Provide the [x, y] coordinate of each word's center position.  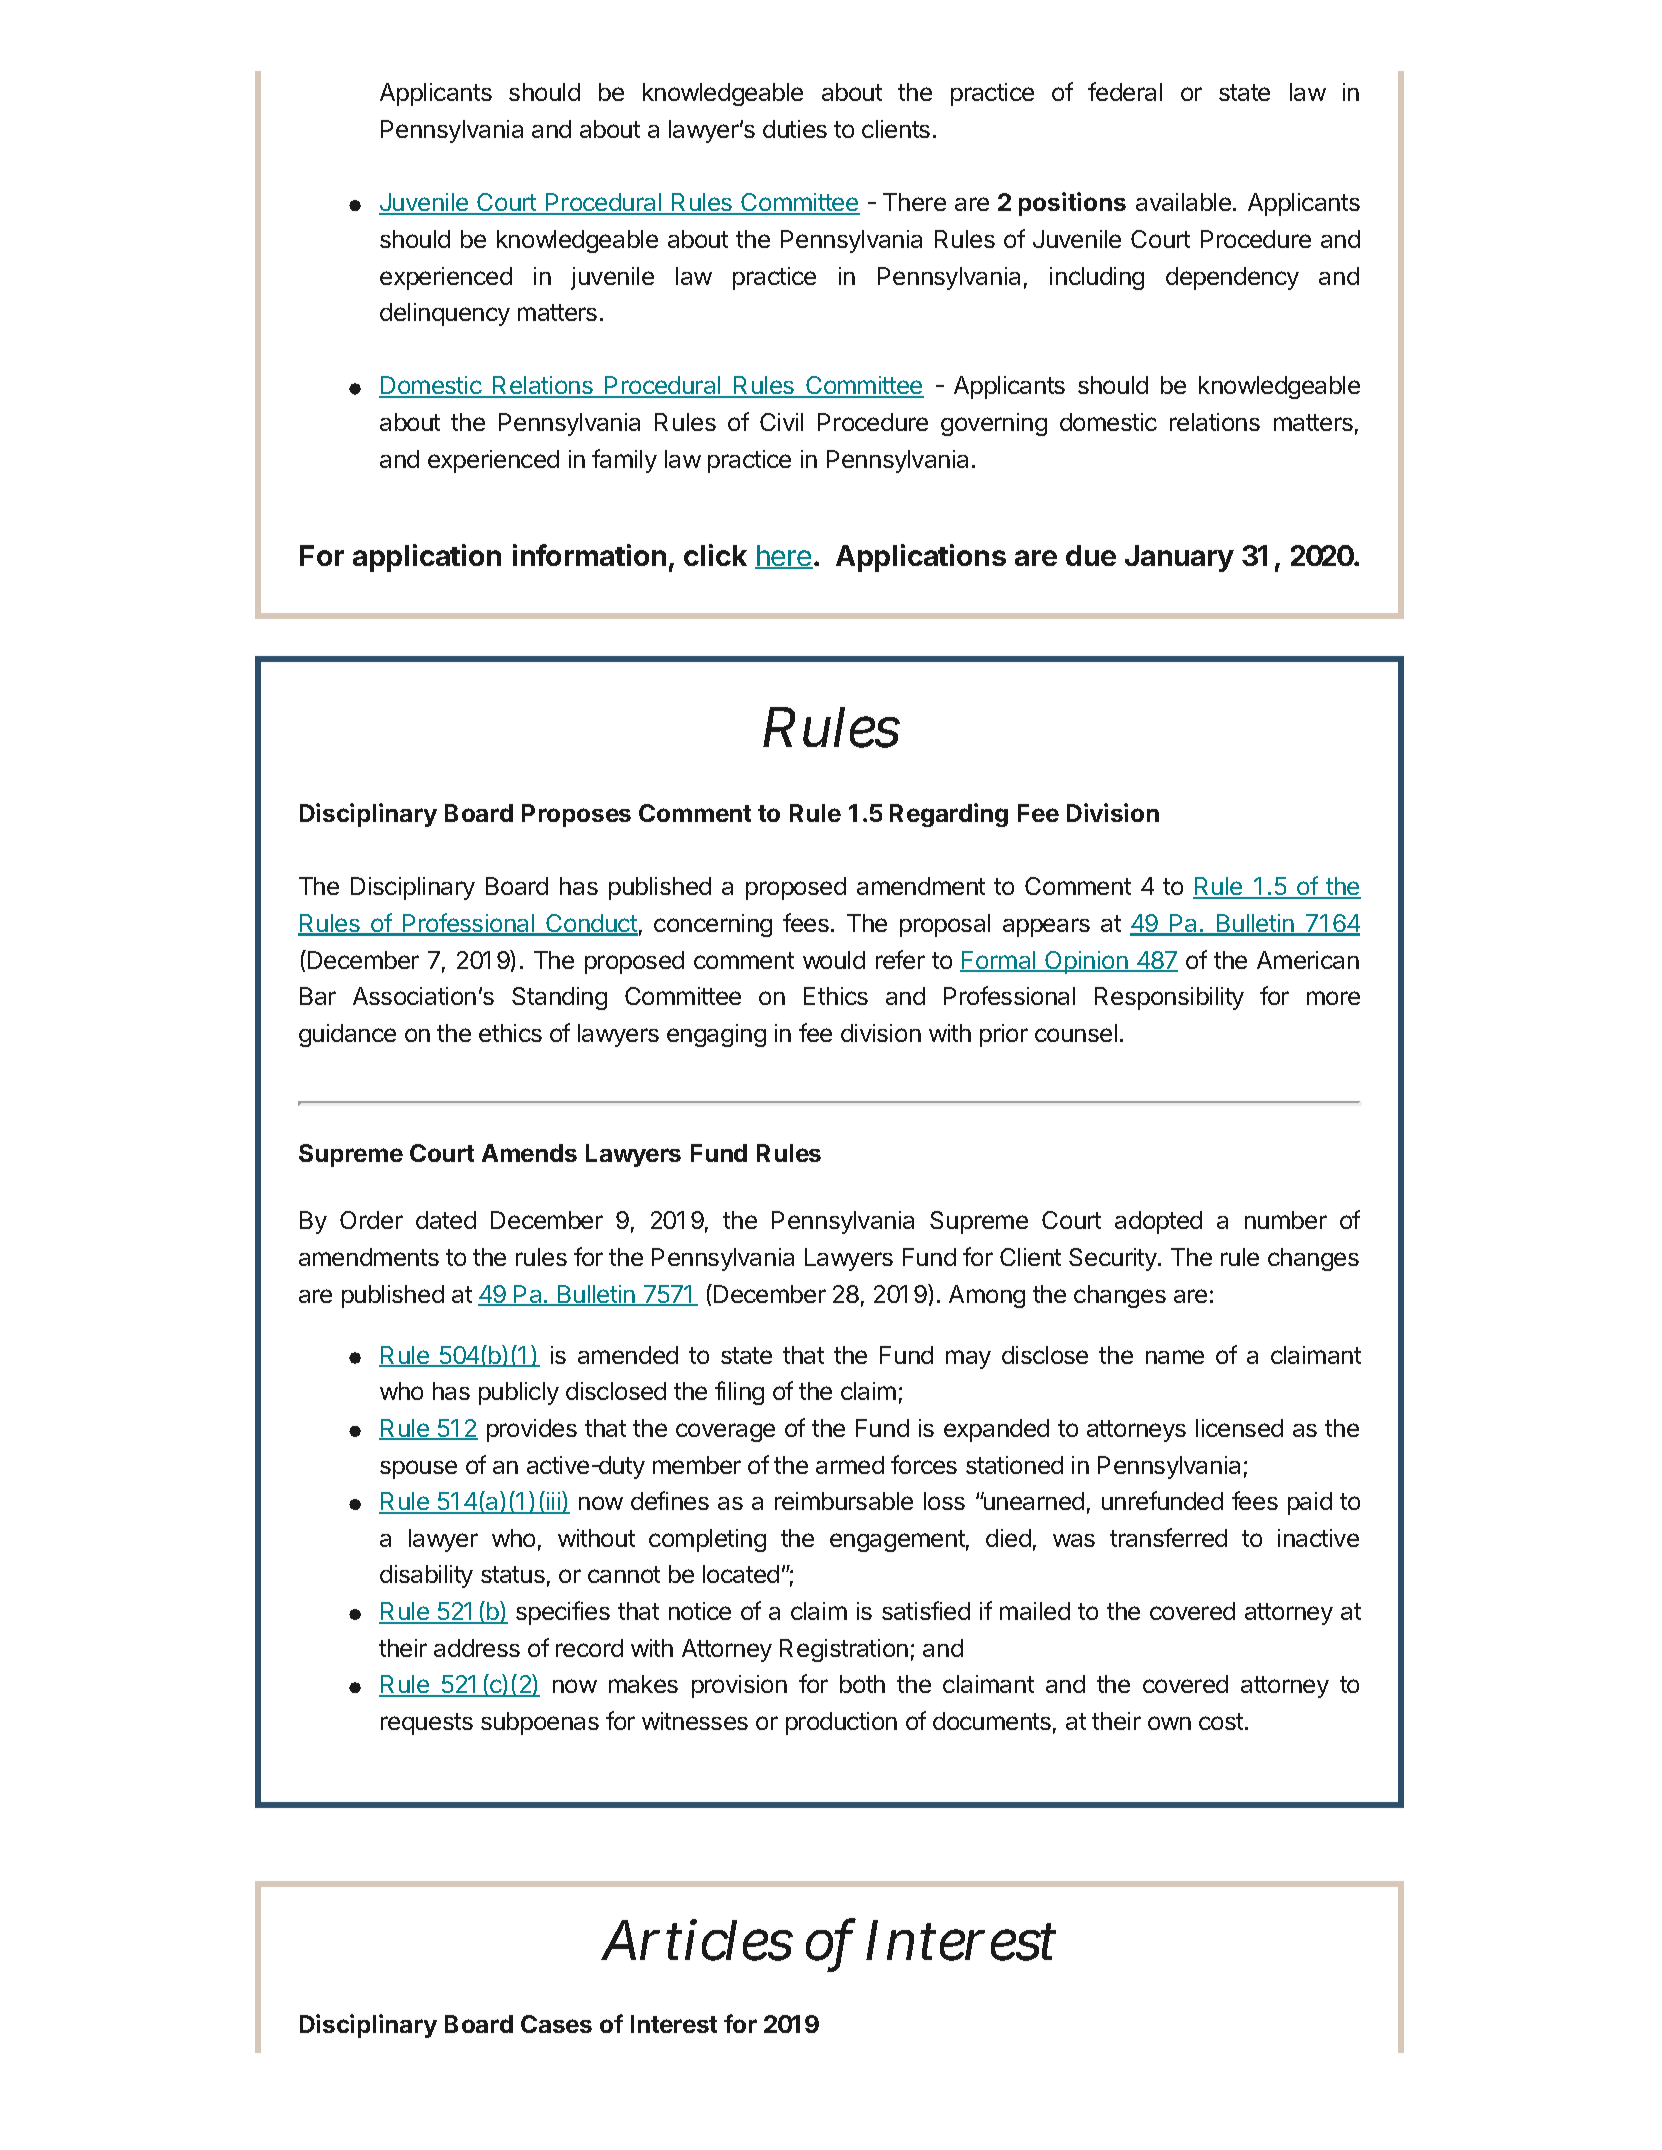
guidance [347, 1035]
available [1183, 202]
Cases [556, 2024]
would [834, 960]
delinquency [445, 314]
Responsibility [1169, 998]
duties [795, 129]
